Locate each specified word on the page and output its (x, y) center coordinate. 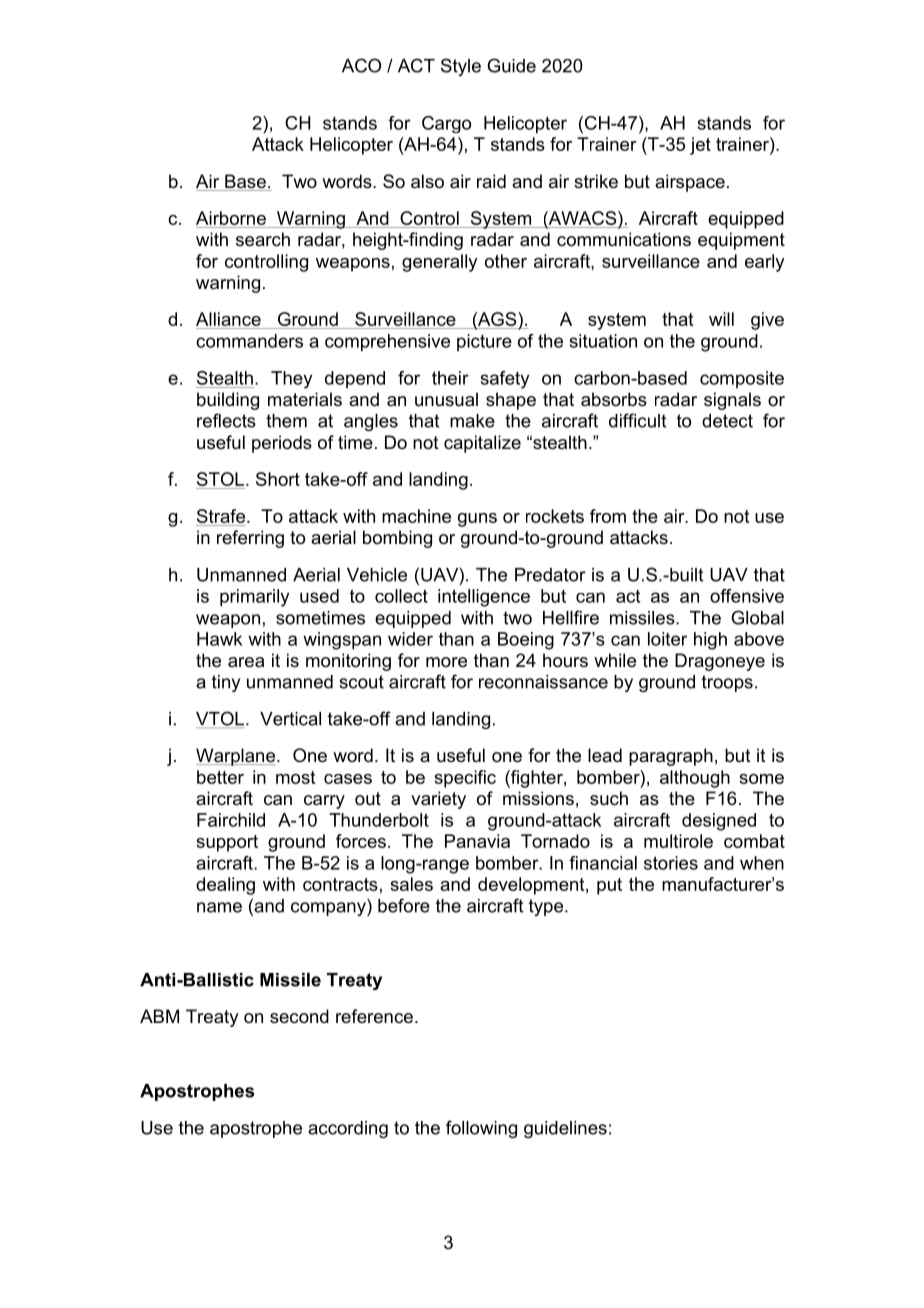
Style (461, 67)
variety (438, 800)
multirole (678, 841)
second (299, 1016)
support (227, 843)
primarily (254, 598)
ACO (361, 65)
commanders (249, 341)
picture (484, 342)
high (710, 641)
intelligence (484, 598)
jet (700, 146)
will (721, 319)
